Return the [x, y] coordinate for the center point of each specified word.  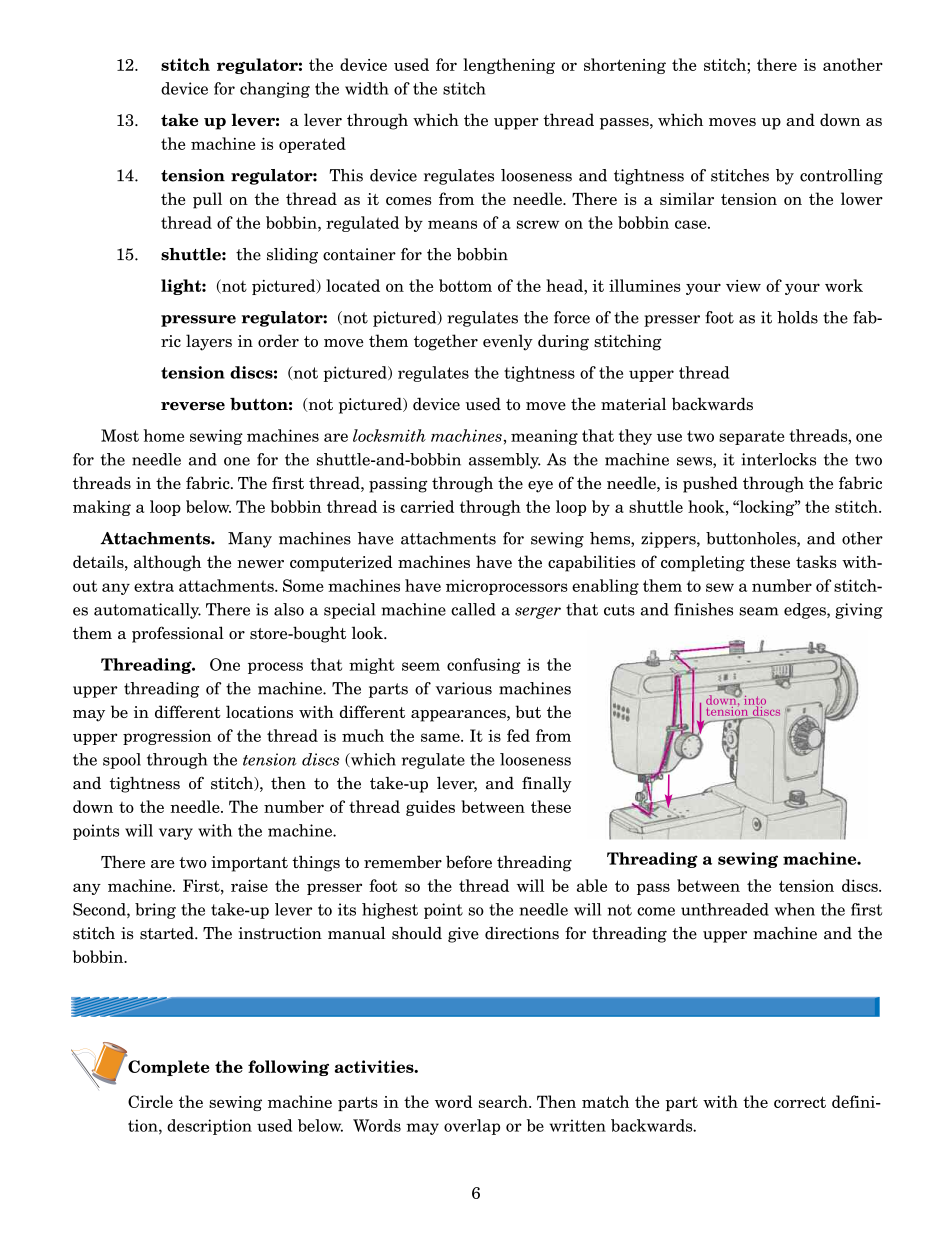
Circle [150, 1101]
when [795, 909]
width [367, 88]
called [473, 609]
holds [797, 317]
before [469, 861]
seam [758, 611]
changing [275, 90]
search [504, 1101]
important [249, 864]
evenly [508, 342]
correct [800, 1102]
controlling [841, 177]
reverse [193, 406]
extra [154, 586]
